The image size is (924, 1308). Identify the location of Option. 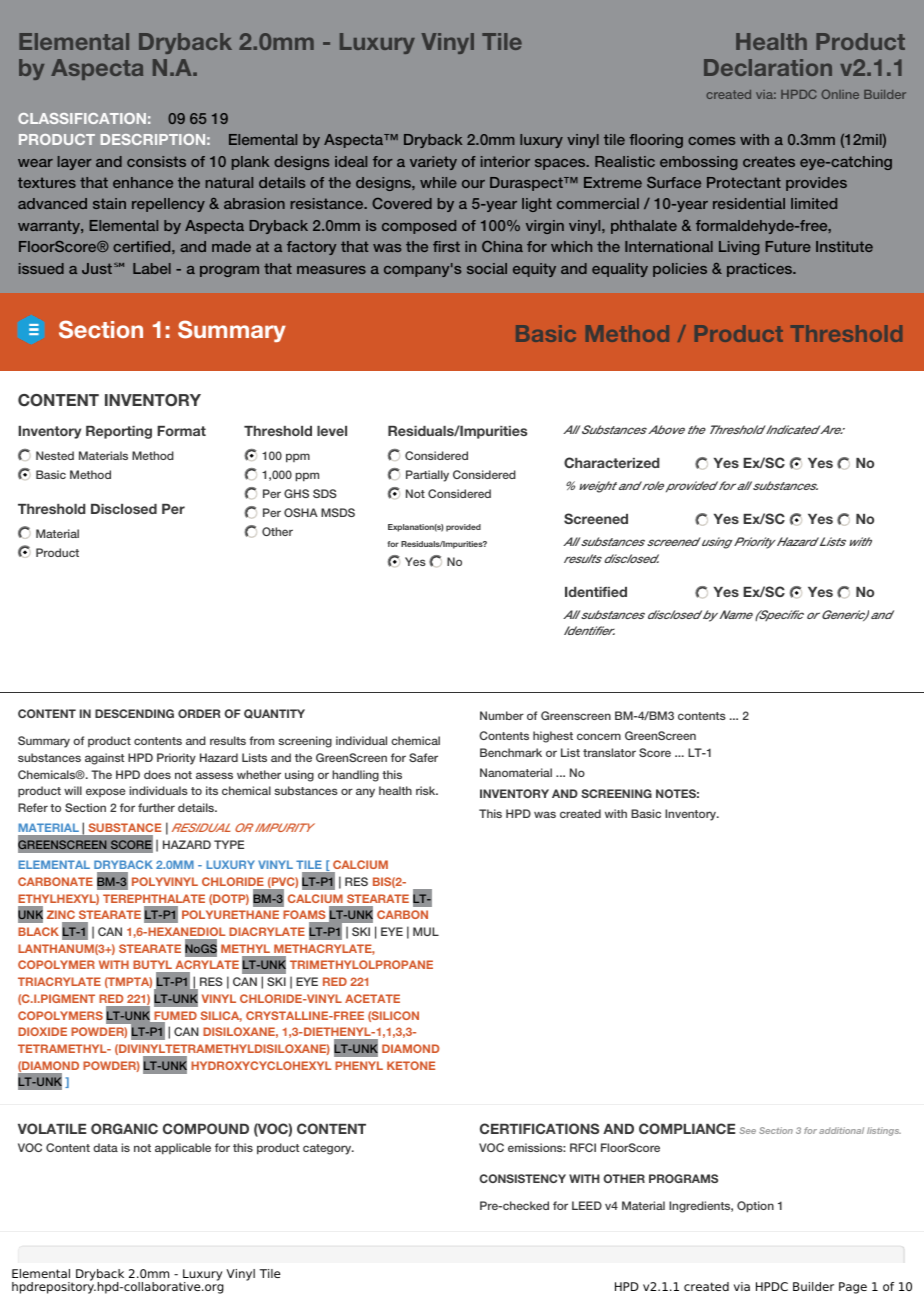
(755, 1207).
